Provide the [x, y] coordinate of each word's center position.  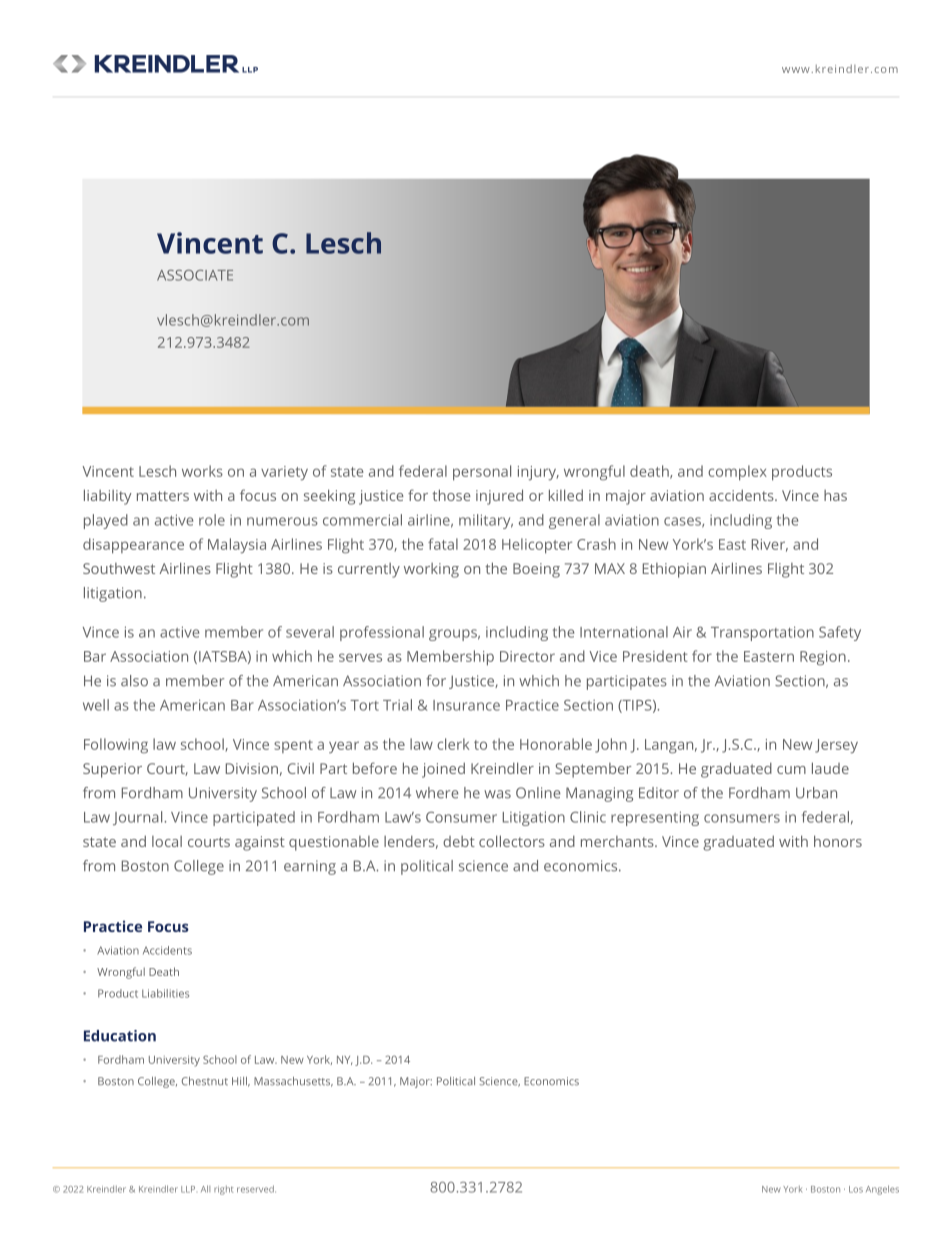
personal [482, 473]
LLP [188, 1189]
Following [116, 746]
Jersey [836, 746]
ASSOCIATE [195, 275]
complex [737, 473]
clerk [453, 744]
